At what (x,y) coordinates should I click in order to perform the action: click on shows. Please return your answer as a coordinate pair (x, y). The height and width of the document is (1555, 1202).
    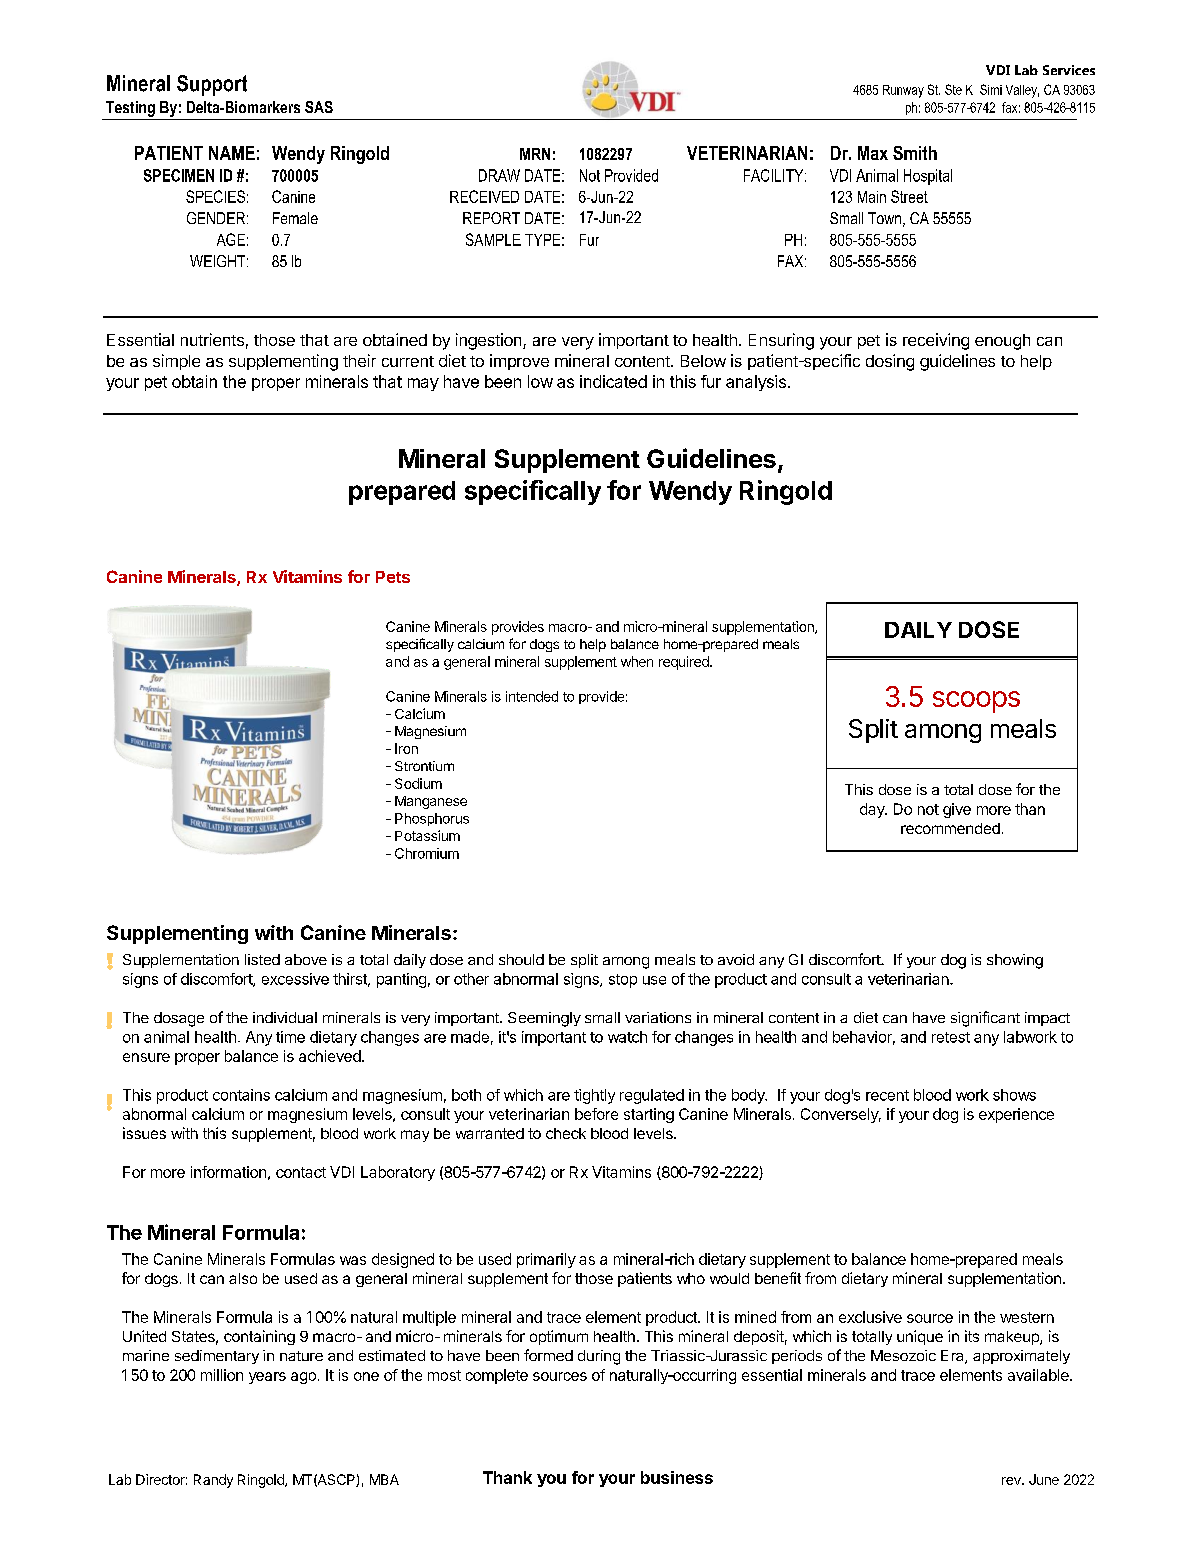
    Looking at the image, I should click on (1014, 1095).
